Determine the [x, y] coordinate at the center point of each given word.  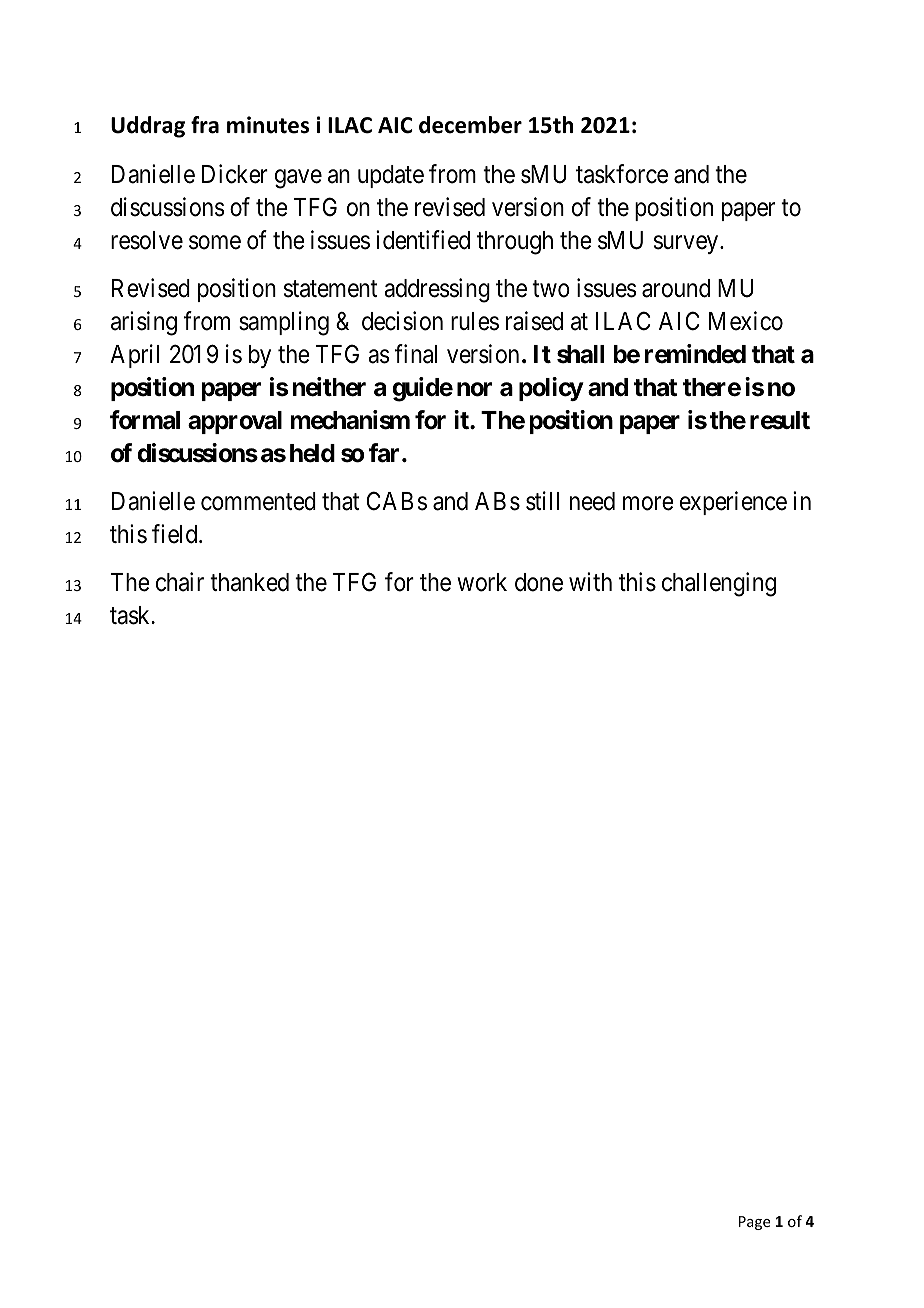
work [482, 582]
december [470, 125]
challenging [719, 585]
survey [687, 245]
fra [205, 125]
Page [754, 1223]
